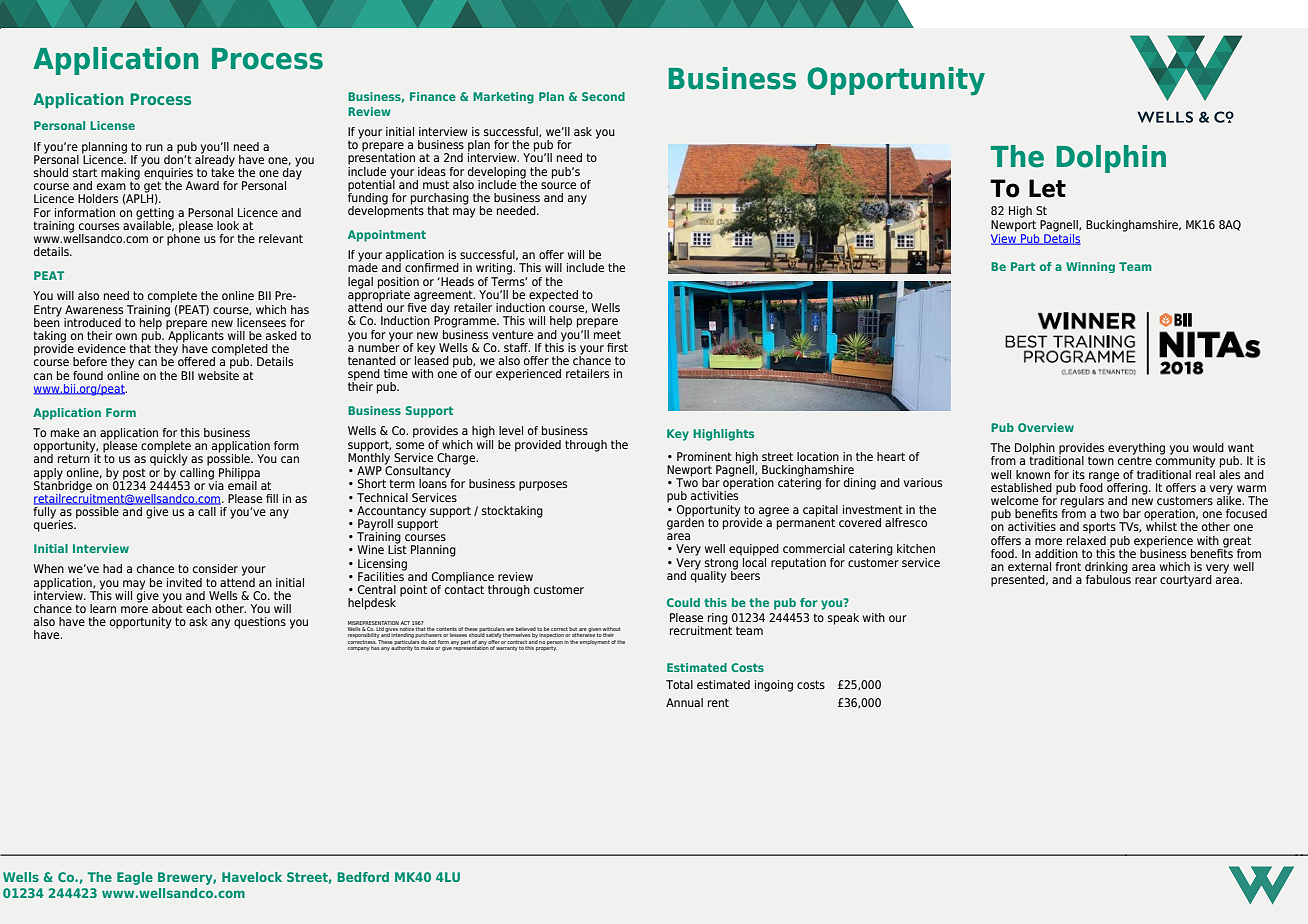 The image size is (1308, 924). I want to click on Annual, so click(684, 702).
